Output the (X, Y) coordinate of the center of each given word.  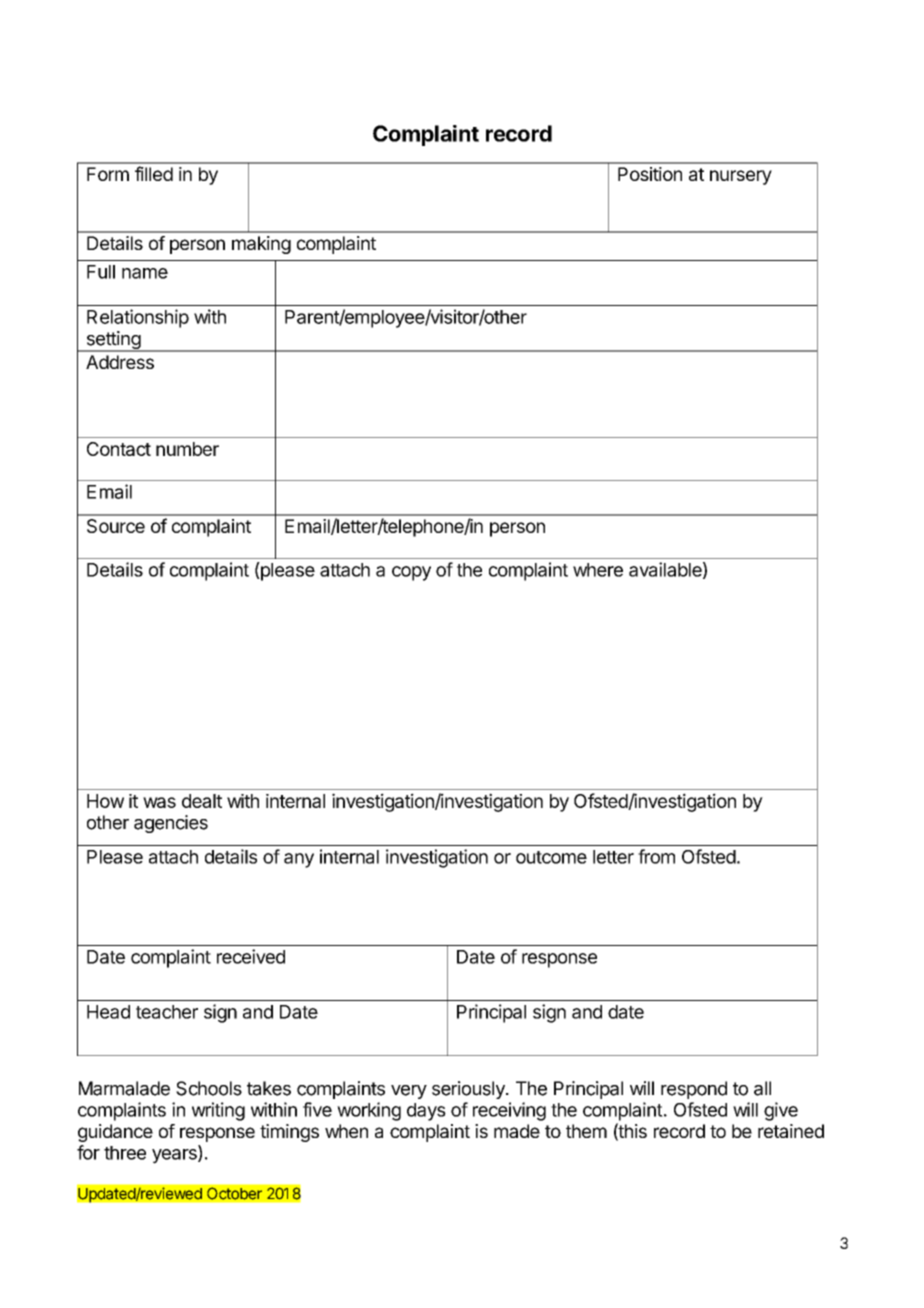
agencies (171, 824)
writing (218, 1111)
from (656, 856)
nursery (741, 177)
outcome (551, 857)
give (781, 1111)
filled (154, 173)
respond (694, 1090)
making (261, 245)
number (187, 449)
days (426, 1112)
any (299, 860)
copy (411, 573)
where (598, 570)
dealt (202, 801)
